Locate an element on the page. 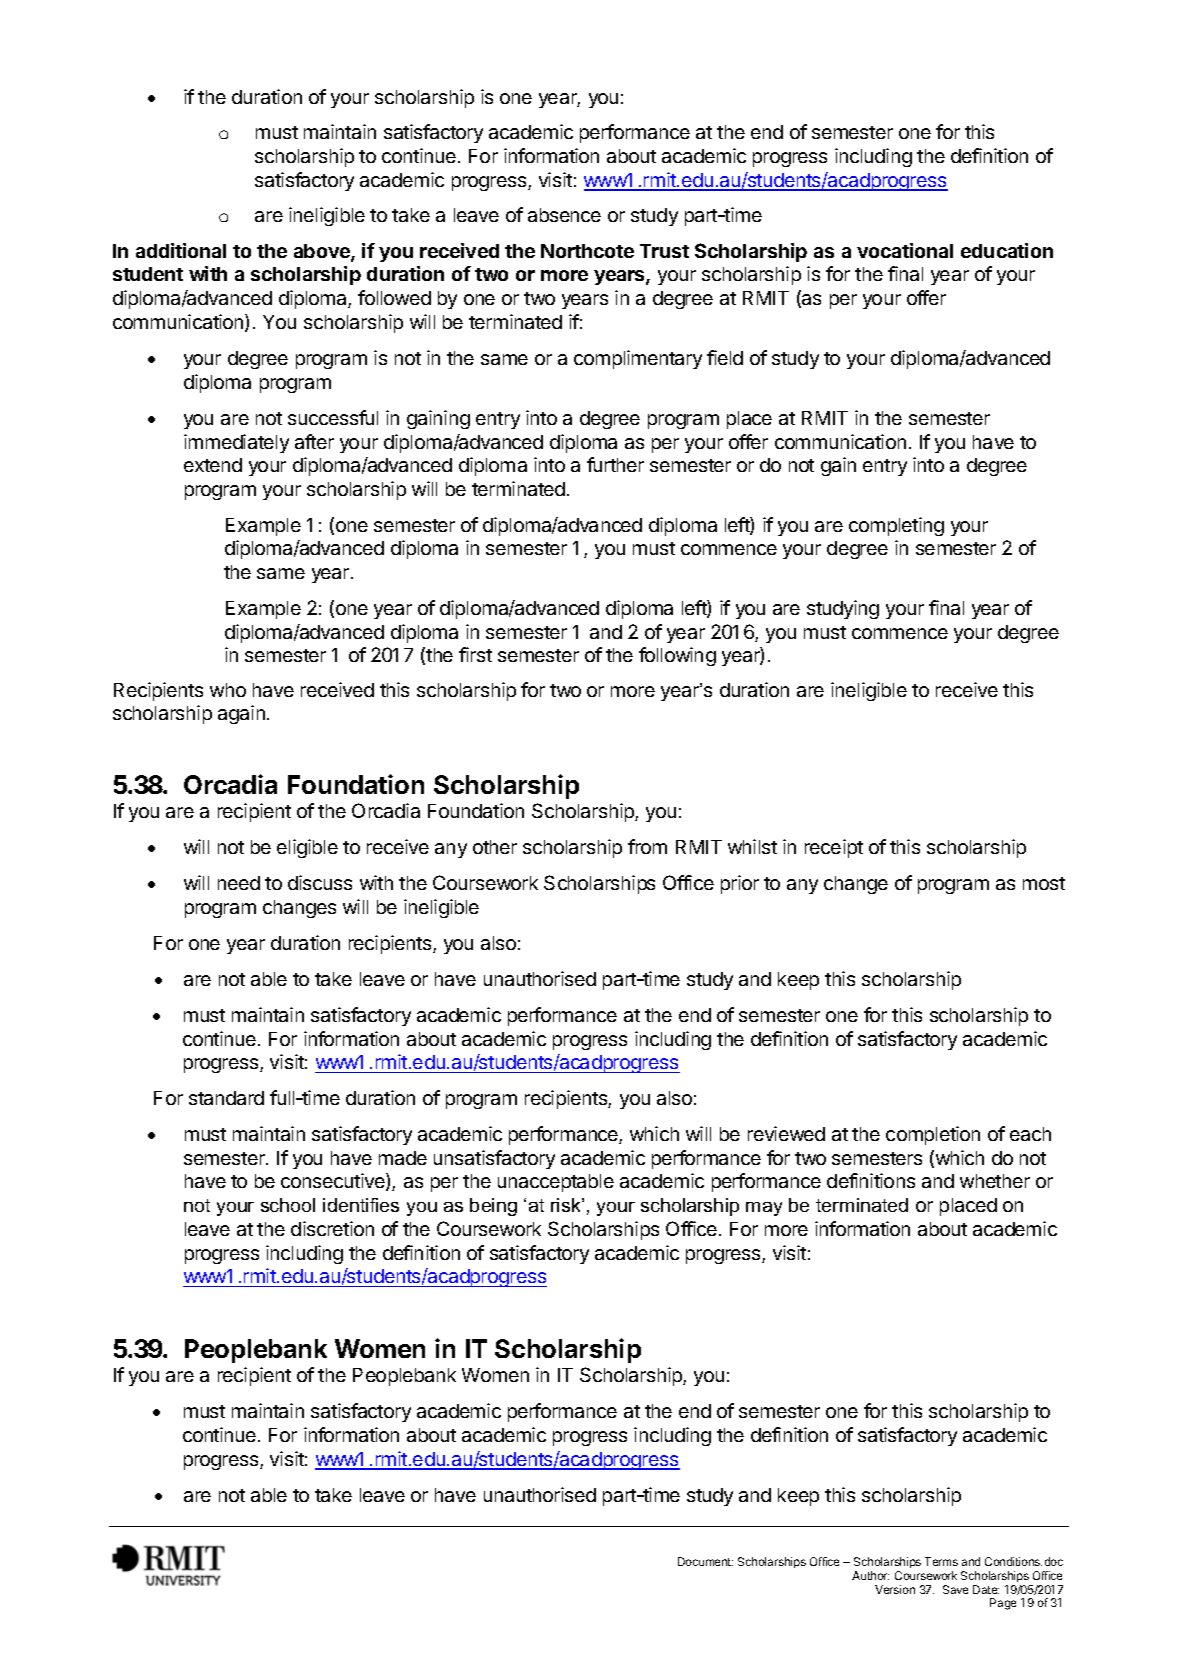 The image size is (1178, 1666). completing is located at coordinates (896, 526).
